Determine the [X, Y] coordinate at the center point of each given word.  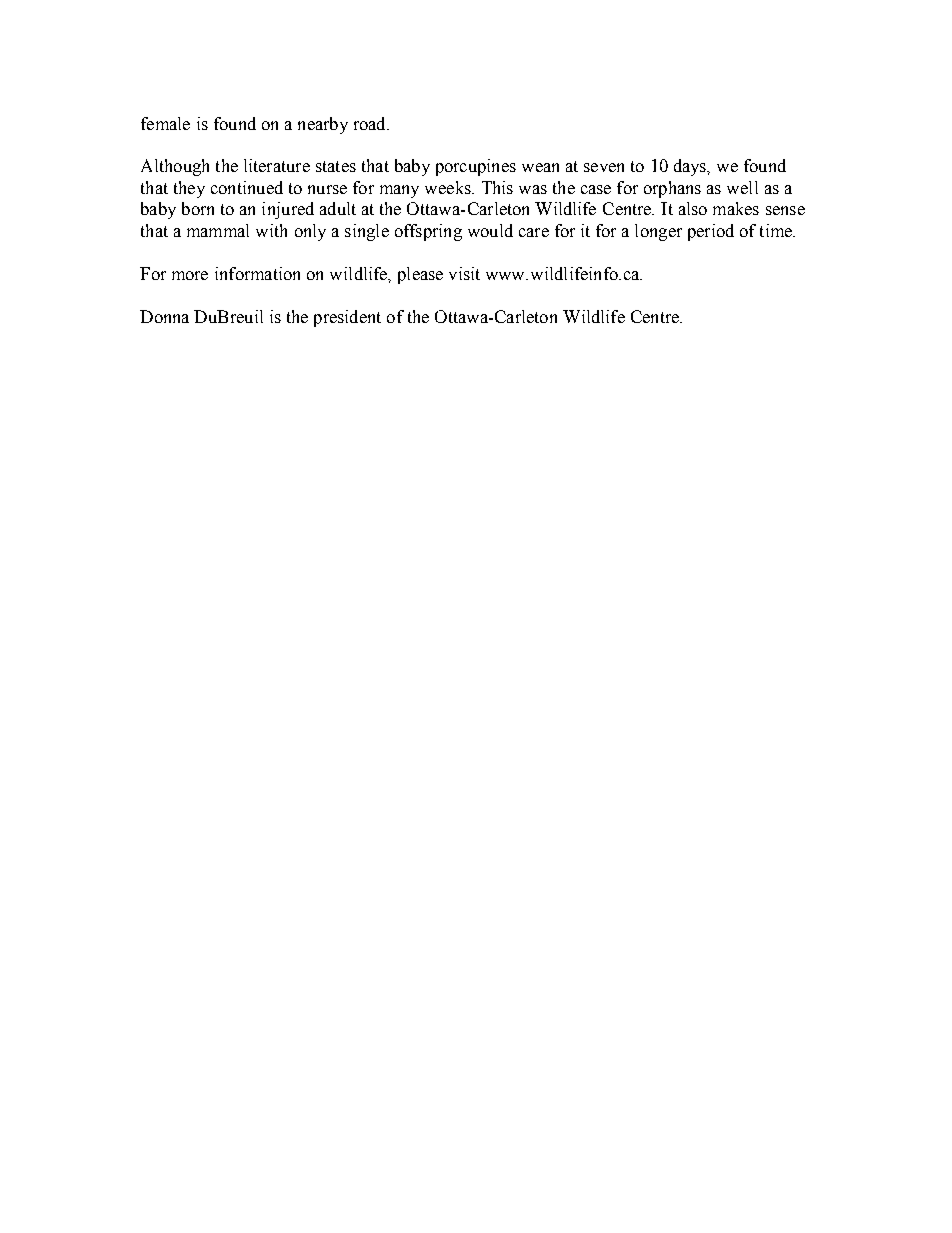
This [497, 187]
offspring [428, 232]
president [347, 318]
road [371, 123]
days [691, 167]
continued [247, 187]
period [711, 232]
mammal [218, 230]
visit [464, 273]
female [165, 123]
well [742, 187]
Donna [164, 316]
